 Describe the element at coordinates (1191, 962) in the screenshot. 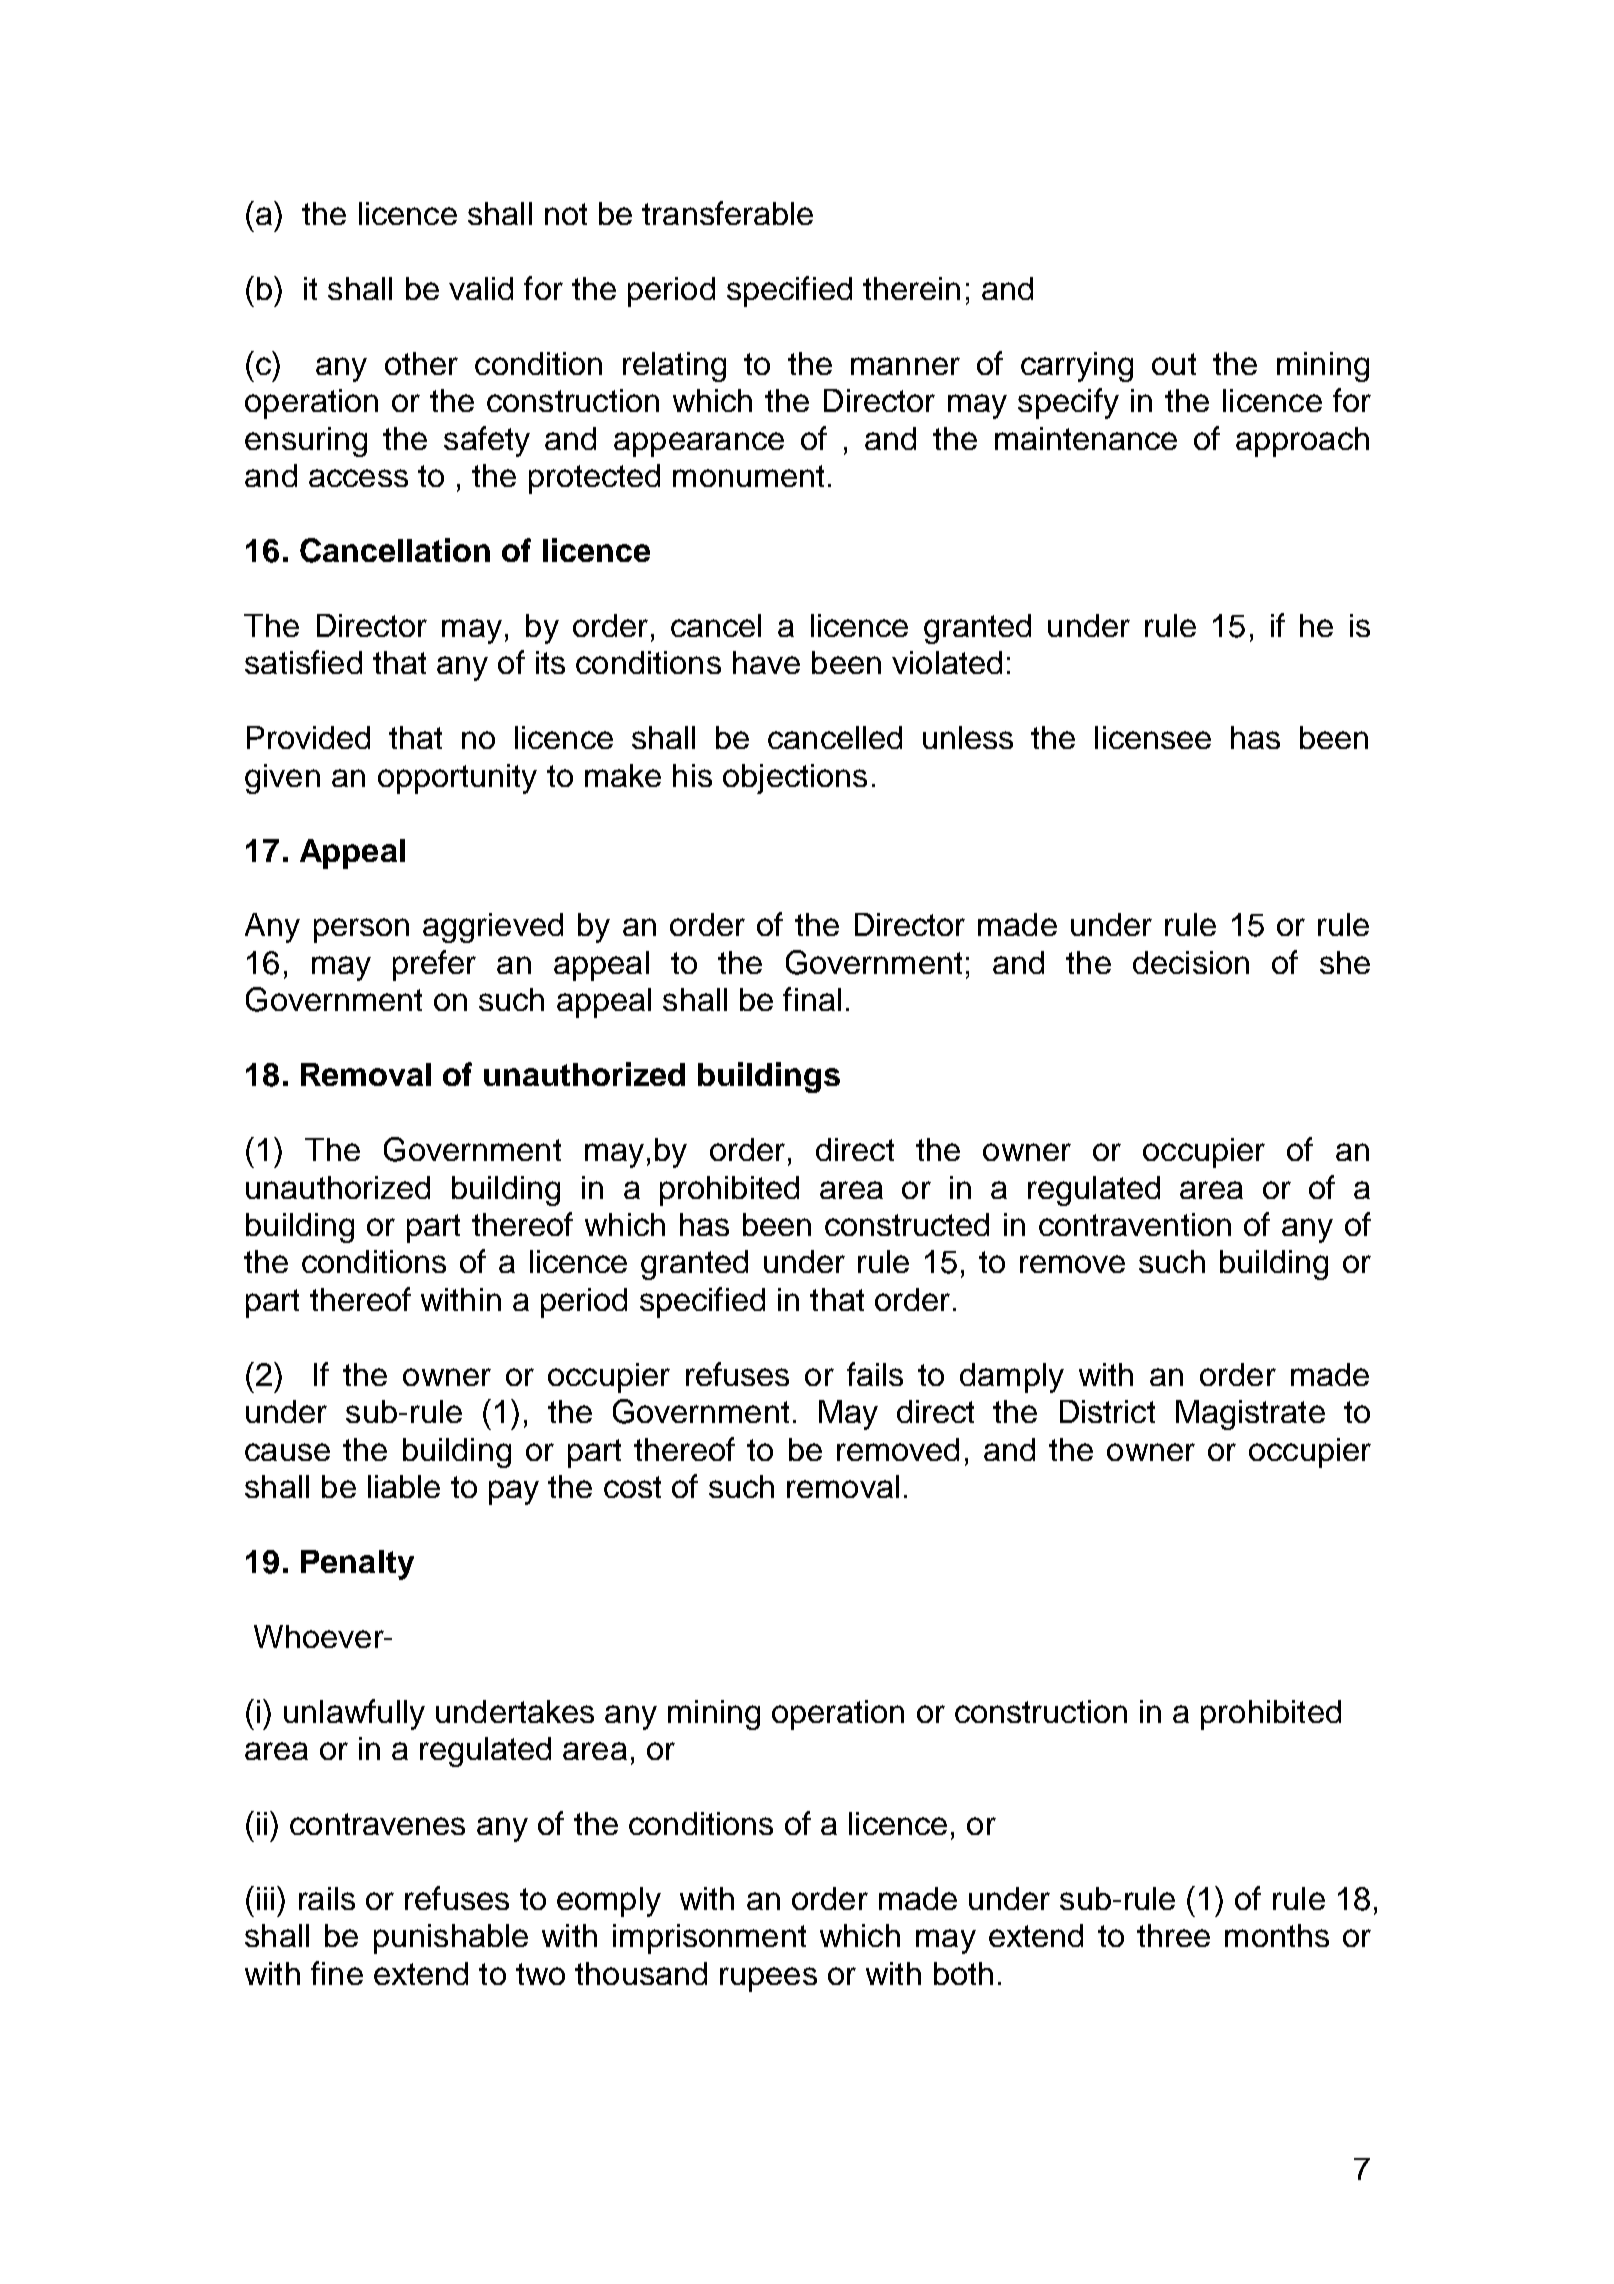

I see `decision` at that location.
